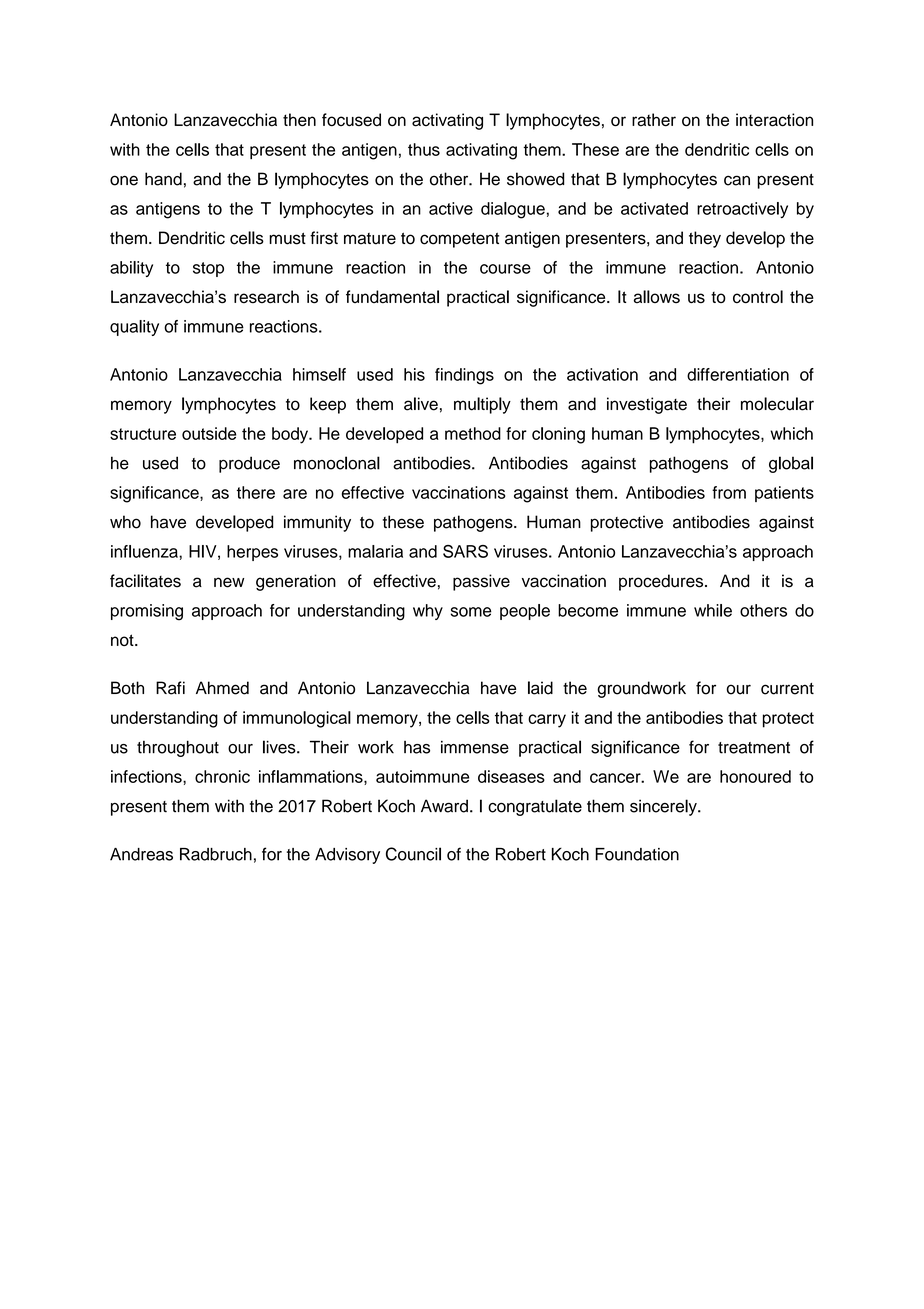  I want to click on some, so click(471, 612).
